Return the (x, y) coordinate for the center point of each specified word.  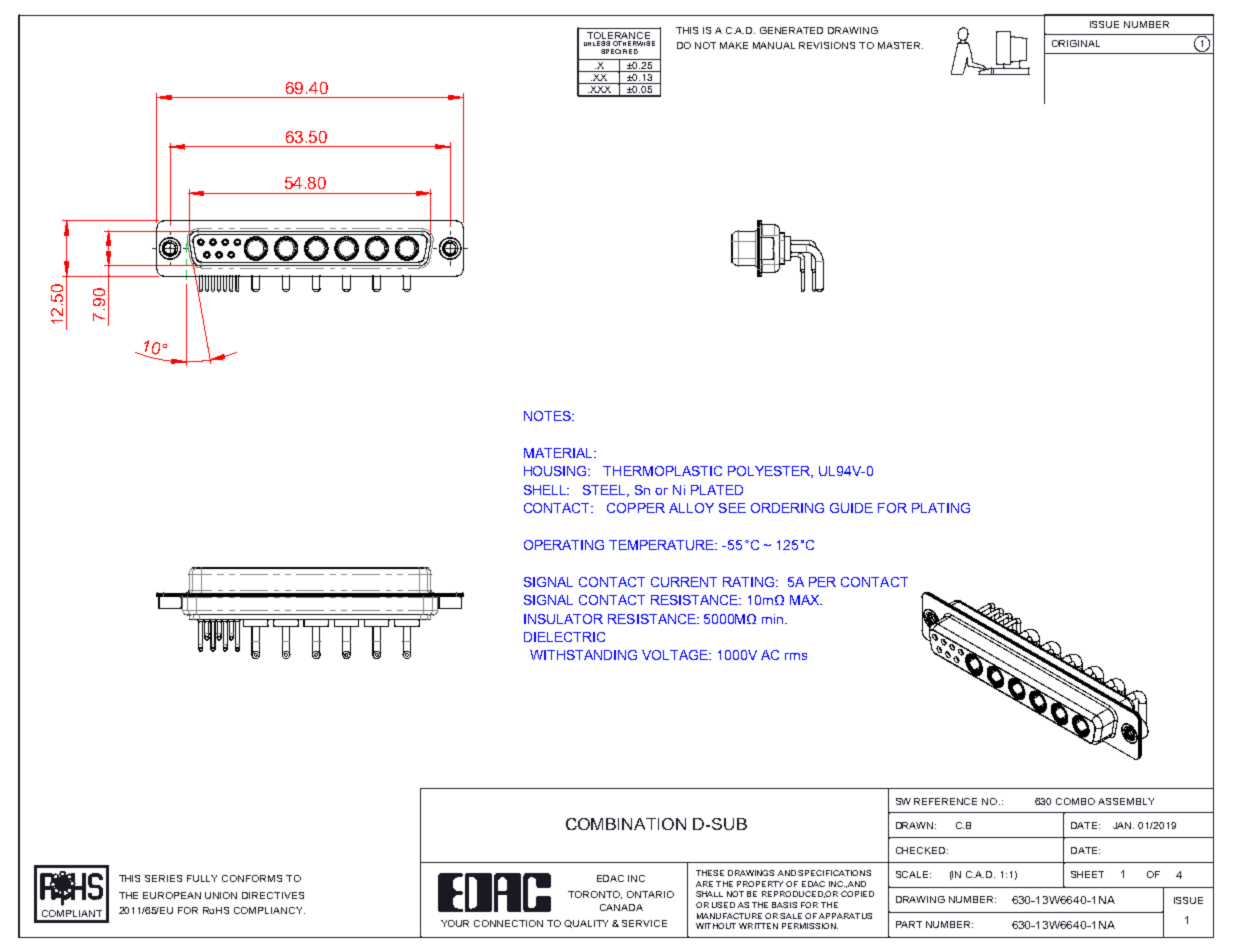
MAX (806, 600)
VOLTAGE (676, 655)
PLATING (941, 508)
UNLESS (597, 43)
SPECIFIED (619, 51)
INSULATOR (563, 619)
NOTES (548, 416)
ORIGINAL (1076, 43)
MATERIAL (559, 453)
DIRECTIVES (273, 895)
